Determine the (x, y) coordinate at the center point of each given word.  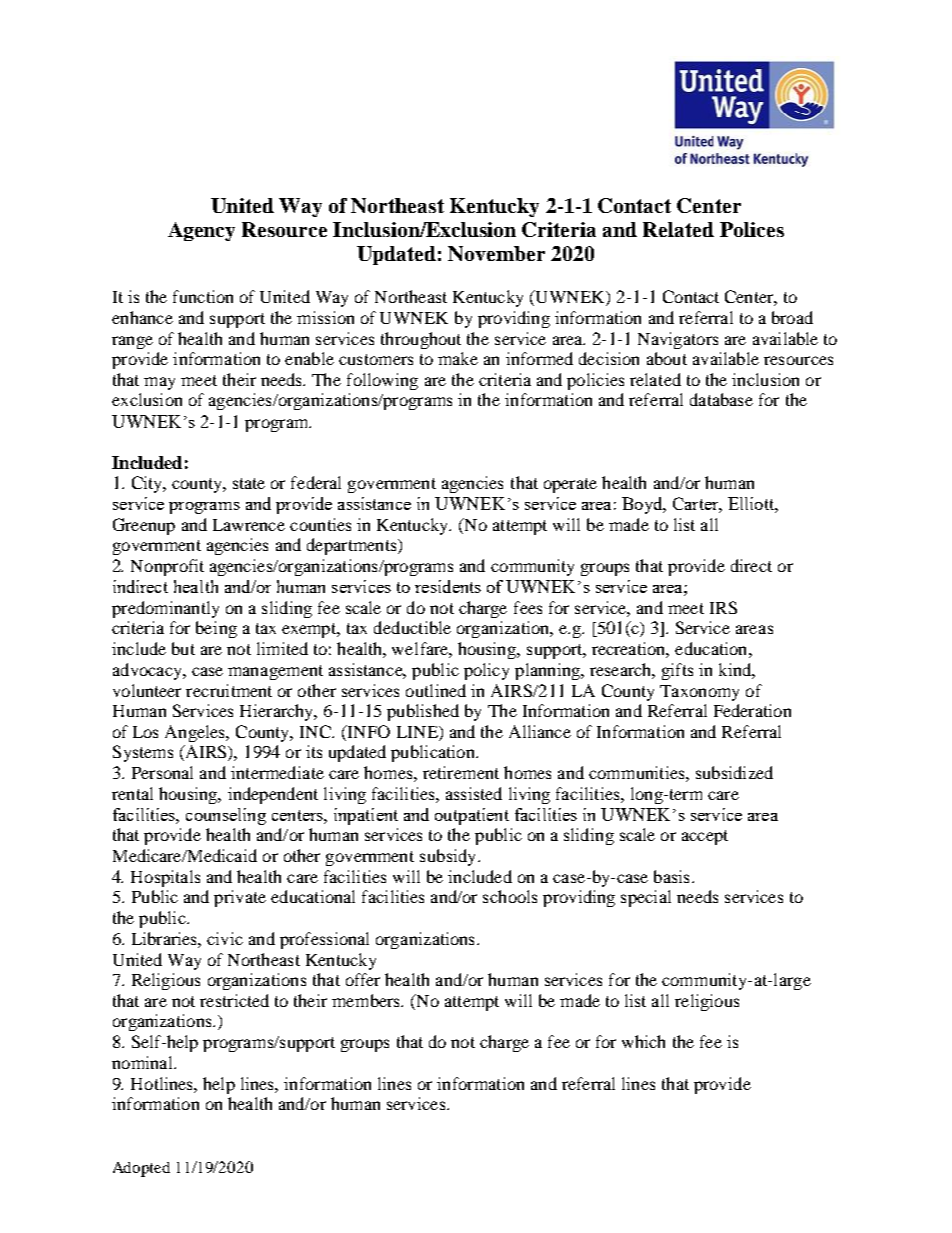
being (216, 629)
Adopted (141, 1169)
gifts (677, 671)
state (249, 483)
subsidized (734, 772)
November (496, 253)
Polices (752, 229)
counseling (226, 816)
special (646, 898)
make (458, 358)
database (721, 399)
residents (448, 586)
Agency (201, 231)
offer (363, 979)
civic (225, 938)
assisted (474, 793)
